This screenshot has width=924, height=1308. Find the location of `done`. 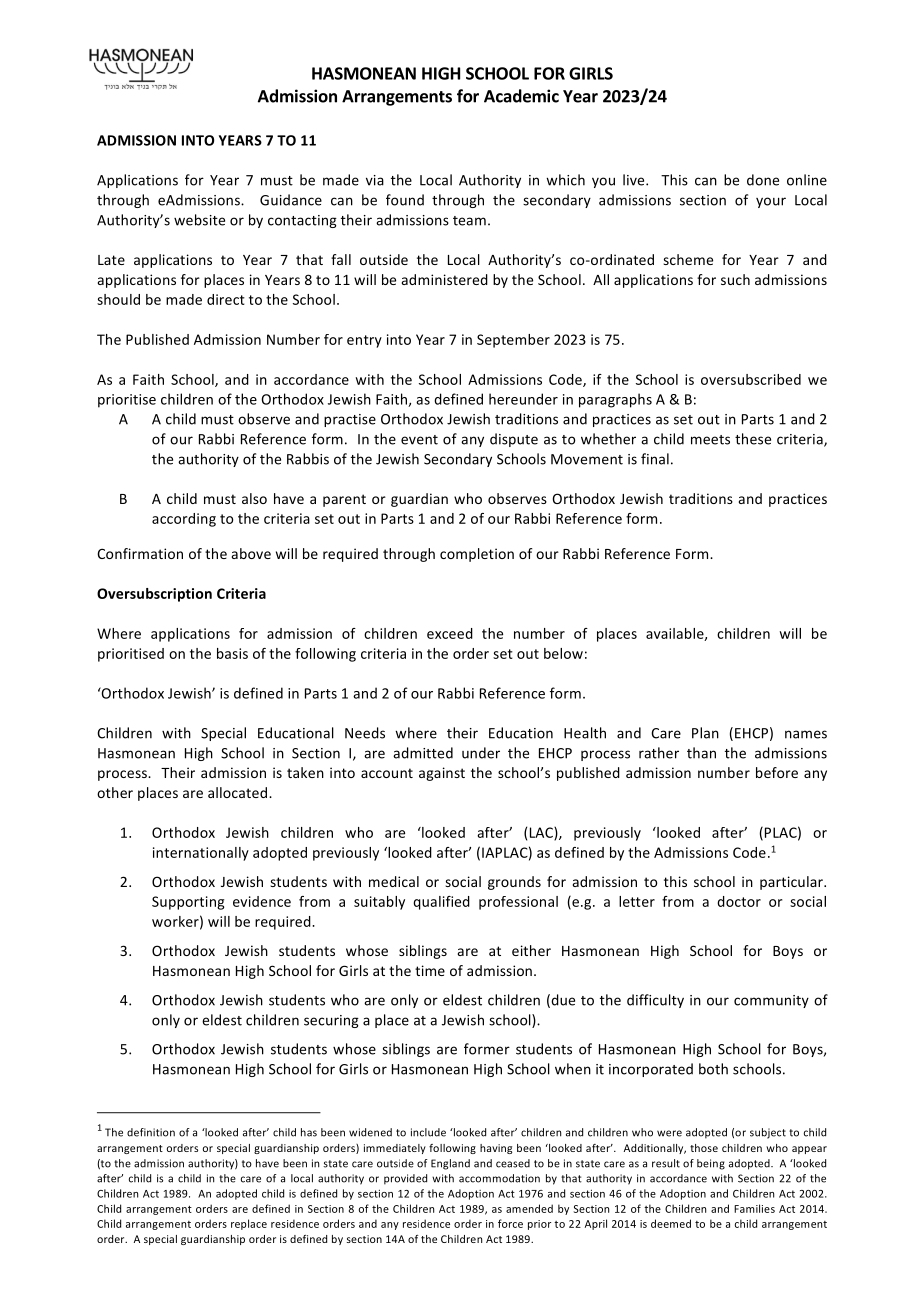

done is located at coordinates (763, 180).
